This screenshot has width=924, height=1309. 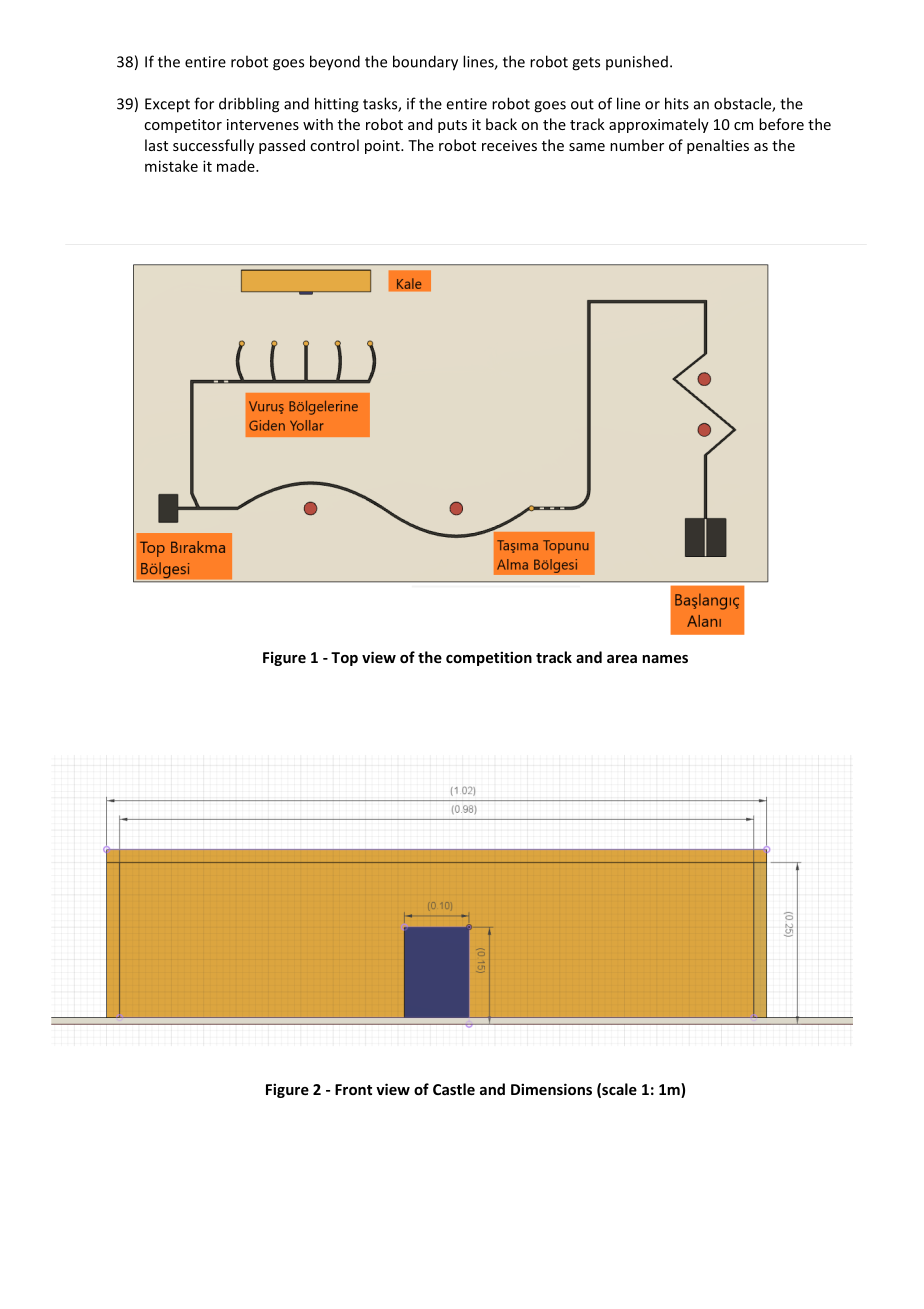 What do you see at coordinates (489, 658) in the screenshot?
I see `competition` at bounding box center [489, 658].
